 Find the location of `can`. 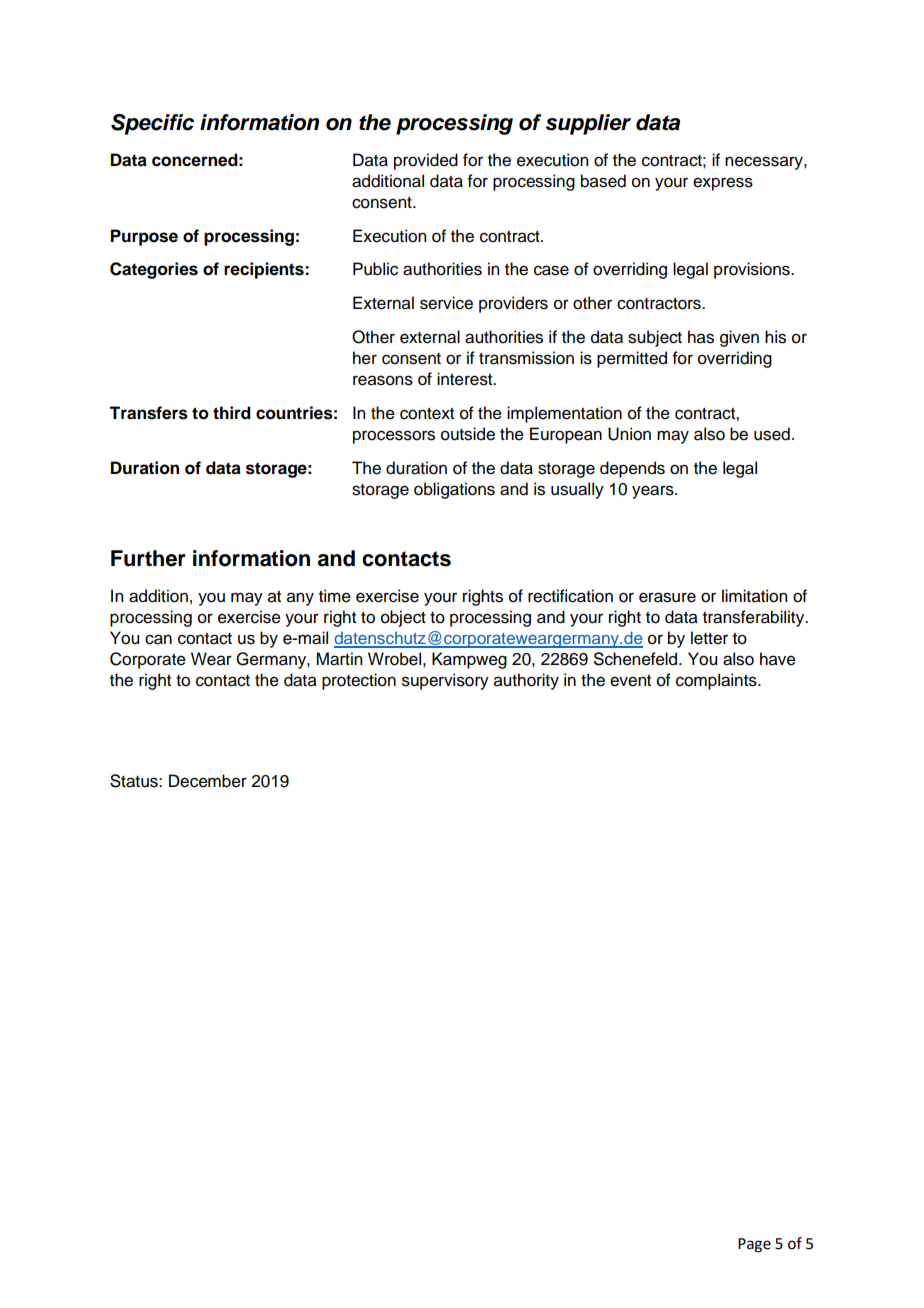

can is located at coordinates (158, 639).
